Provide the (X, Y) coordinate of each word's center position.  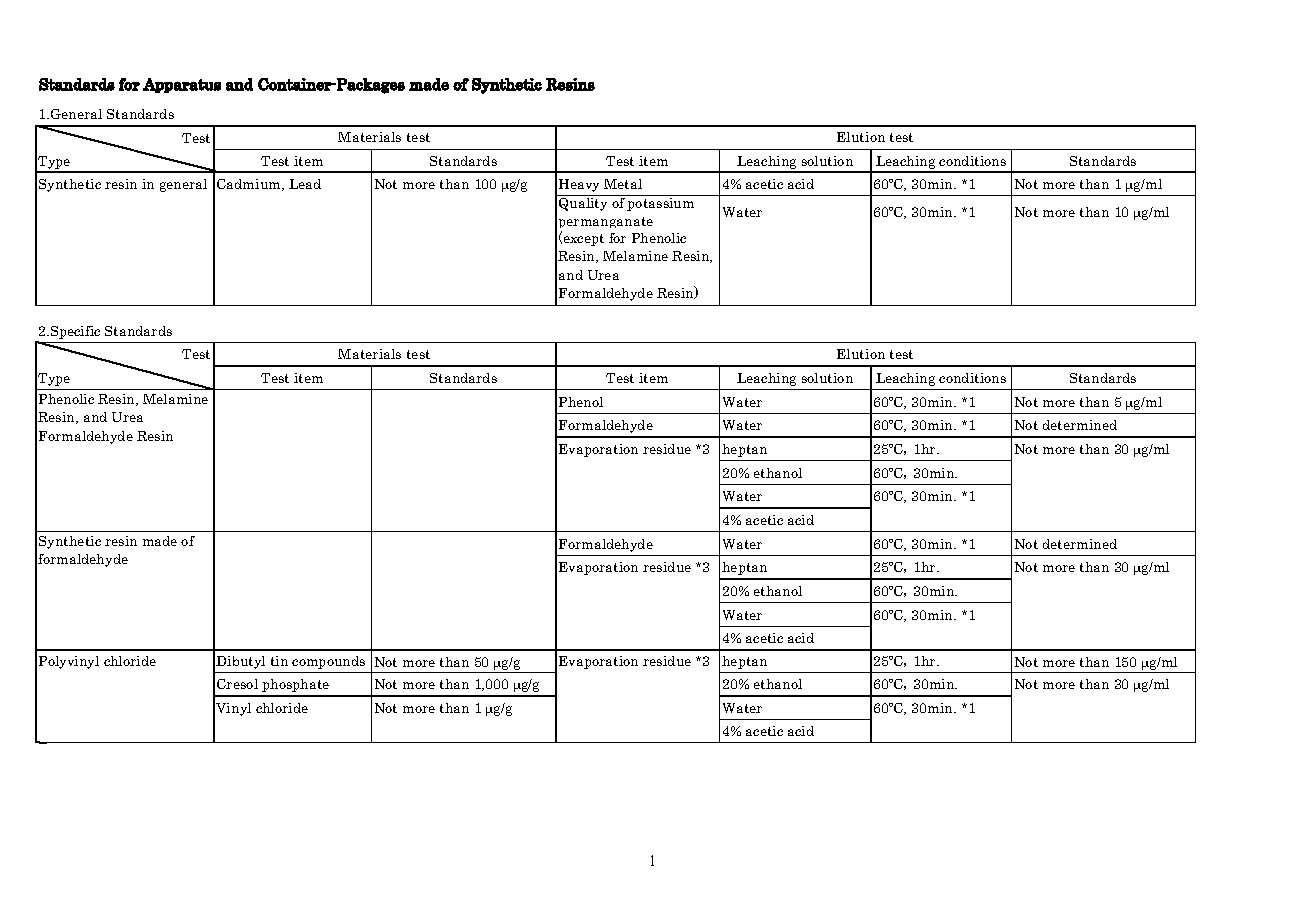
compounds (328, 662)
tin (279, 661)
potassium (661, 203)
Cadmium (250, 185)
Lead (305, 184)
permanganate (606, 224)
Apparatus (182, 85)
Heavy (579, 185)
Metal (623, 184)
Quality (583, 203)
